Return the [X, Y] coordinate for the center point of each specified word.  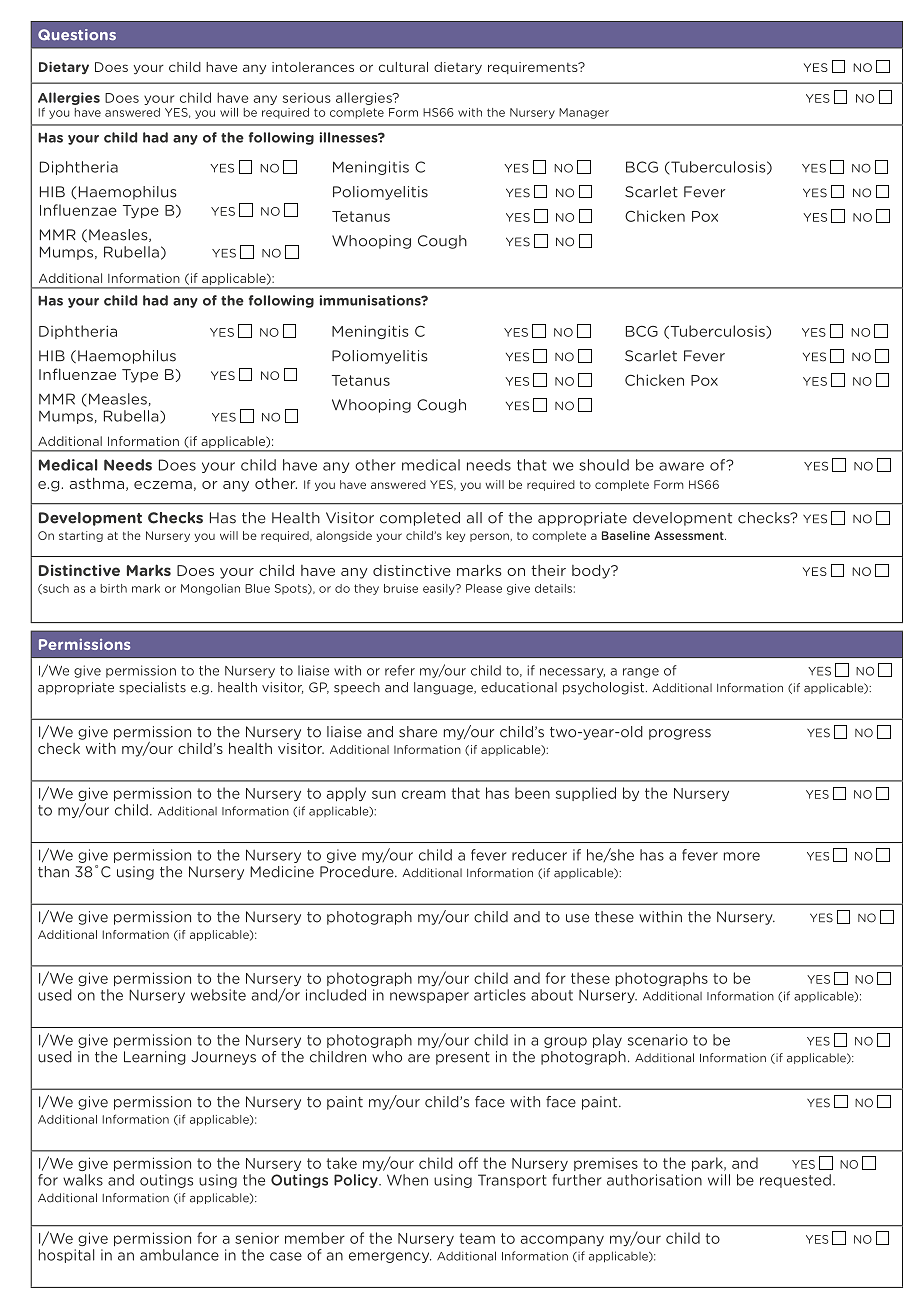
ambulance [179, 1255]
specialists [152, 688]
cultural [403, 67]
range [641, 673]
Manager [584, 113]
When [407, 1180]
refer [400, 670]
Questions [77, 35]
